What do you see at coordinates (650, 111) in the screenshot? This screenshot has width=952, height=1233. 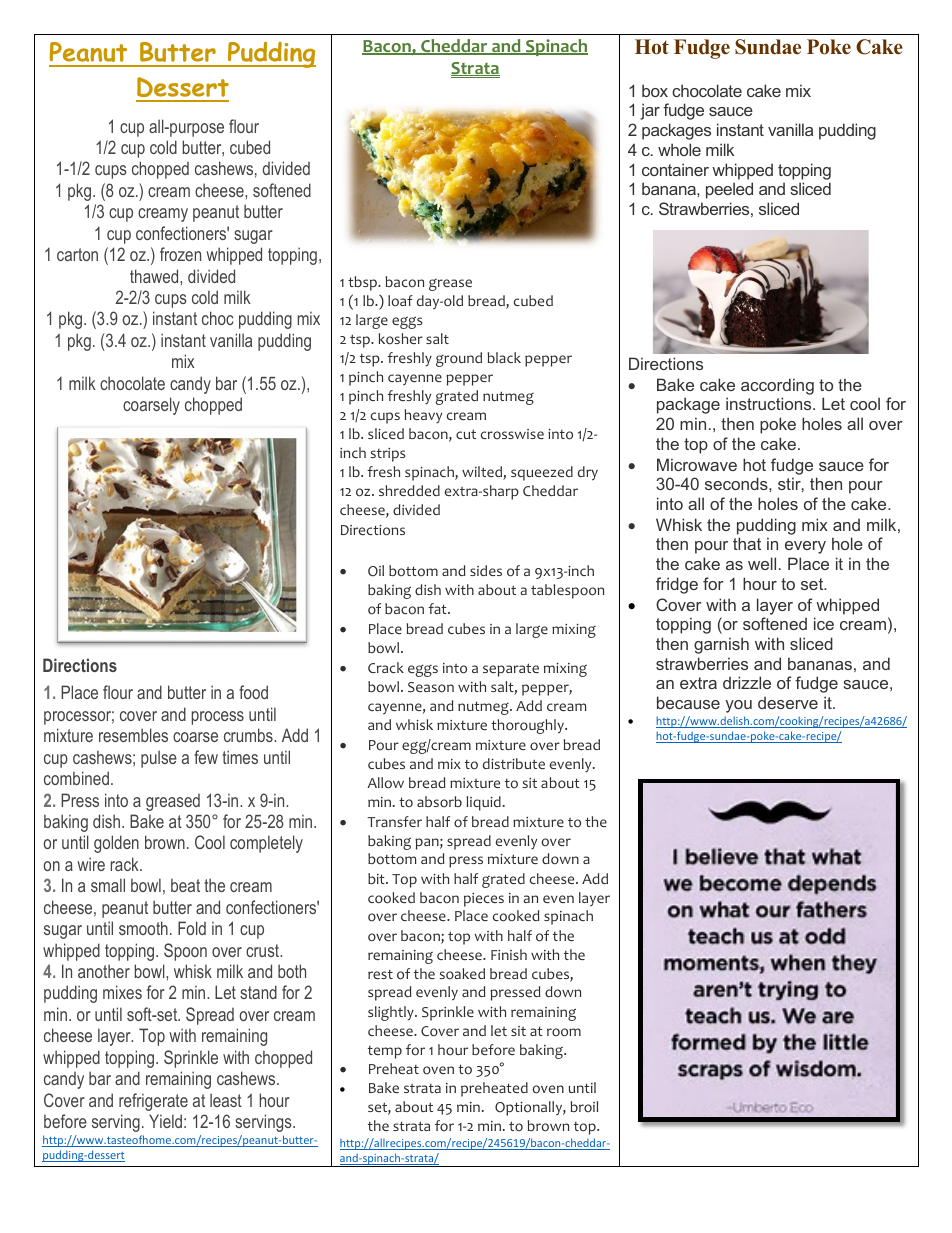 I see `jar` at bounding box center [650, 111].
